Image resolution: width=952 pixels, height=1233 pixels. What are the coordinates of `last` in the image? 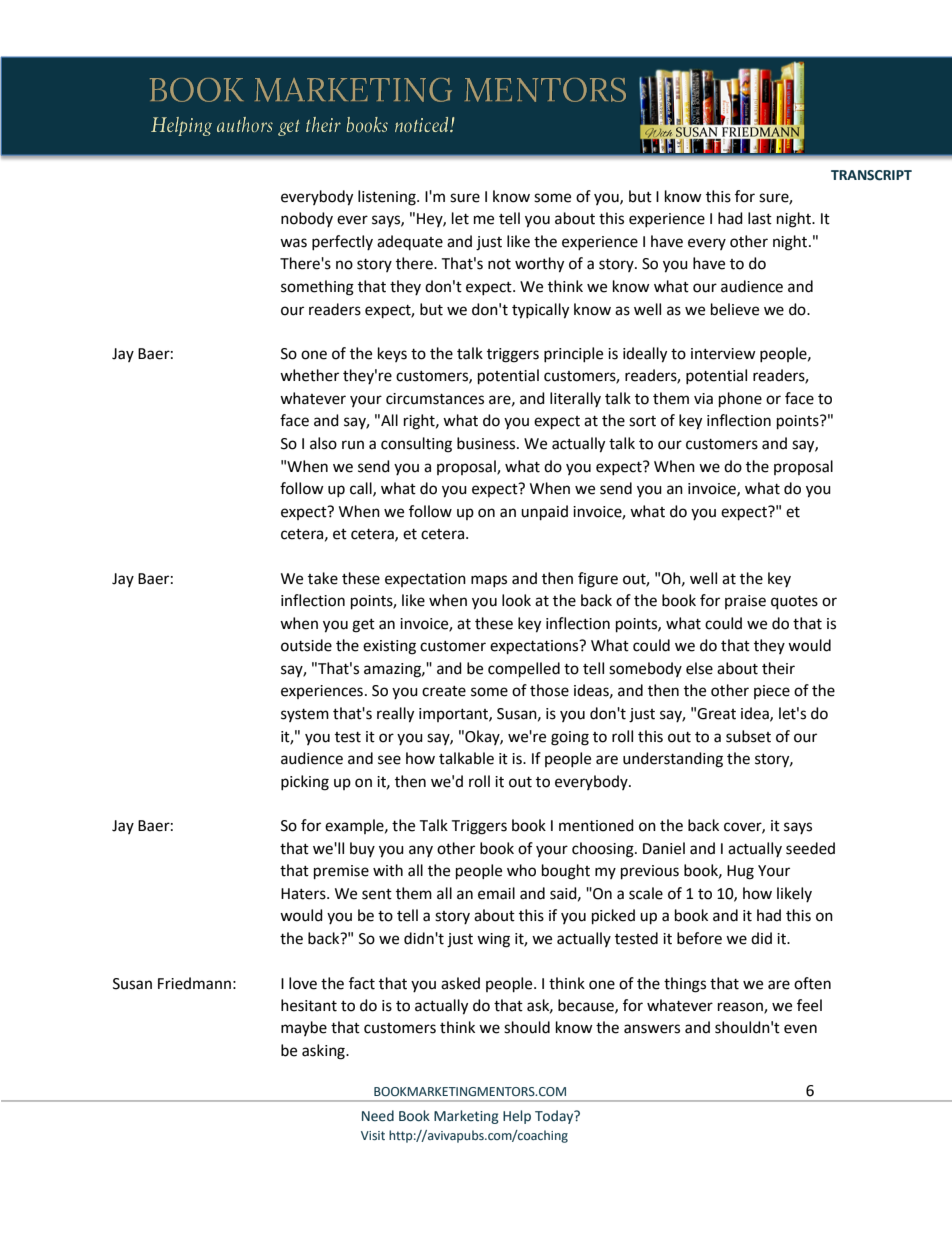 It's located at (760, 218).
